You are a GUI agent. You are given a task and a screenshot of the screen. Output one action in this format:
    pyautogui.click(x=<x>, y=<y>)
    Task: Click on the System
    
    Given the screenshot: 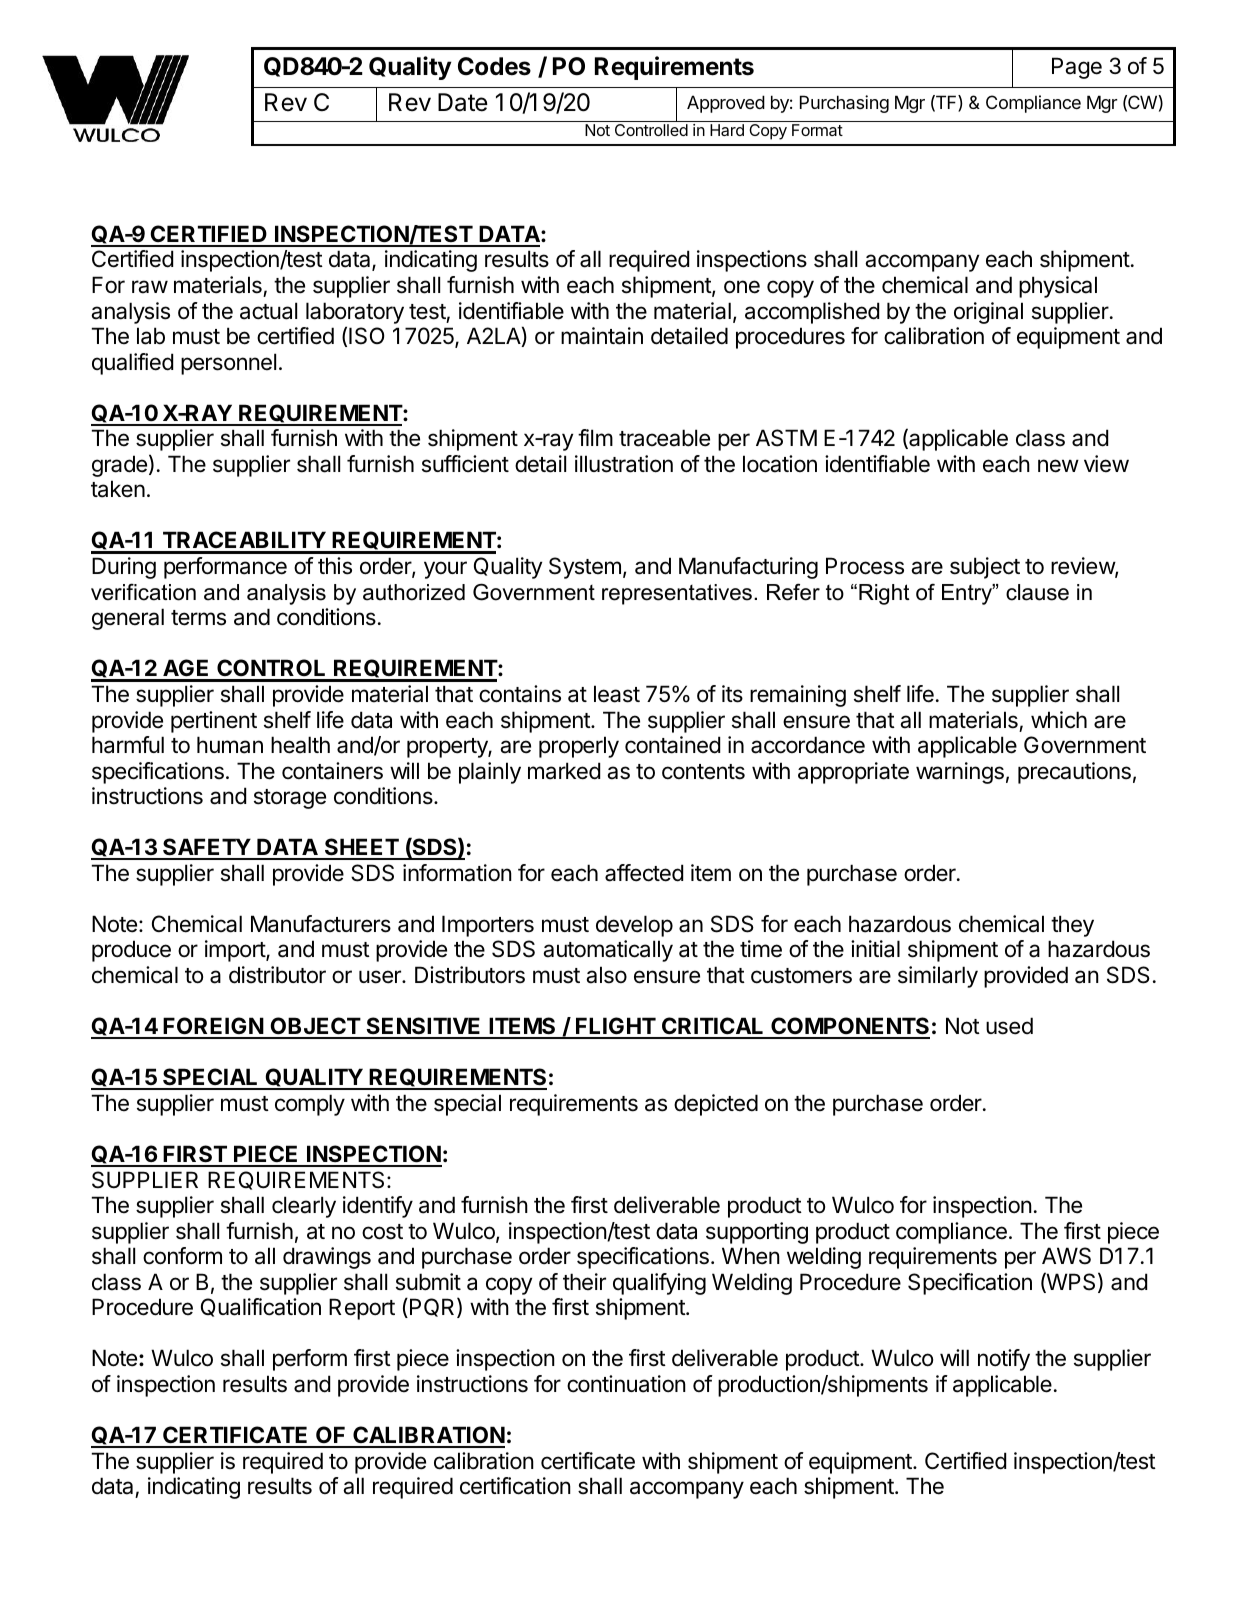 What is the action you would take?
    pyautogui.click(x=585, y=568)
